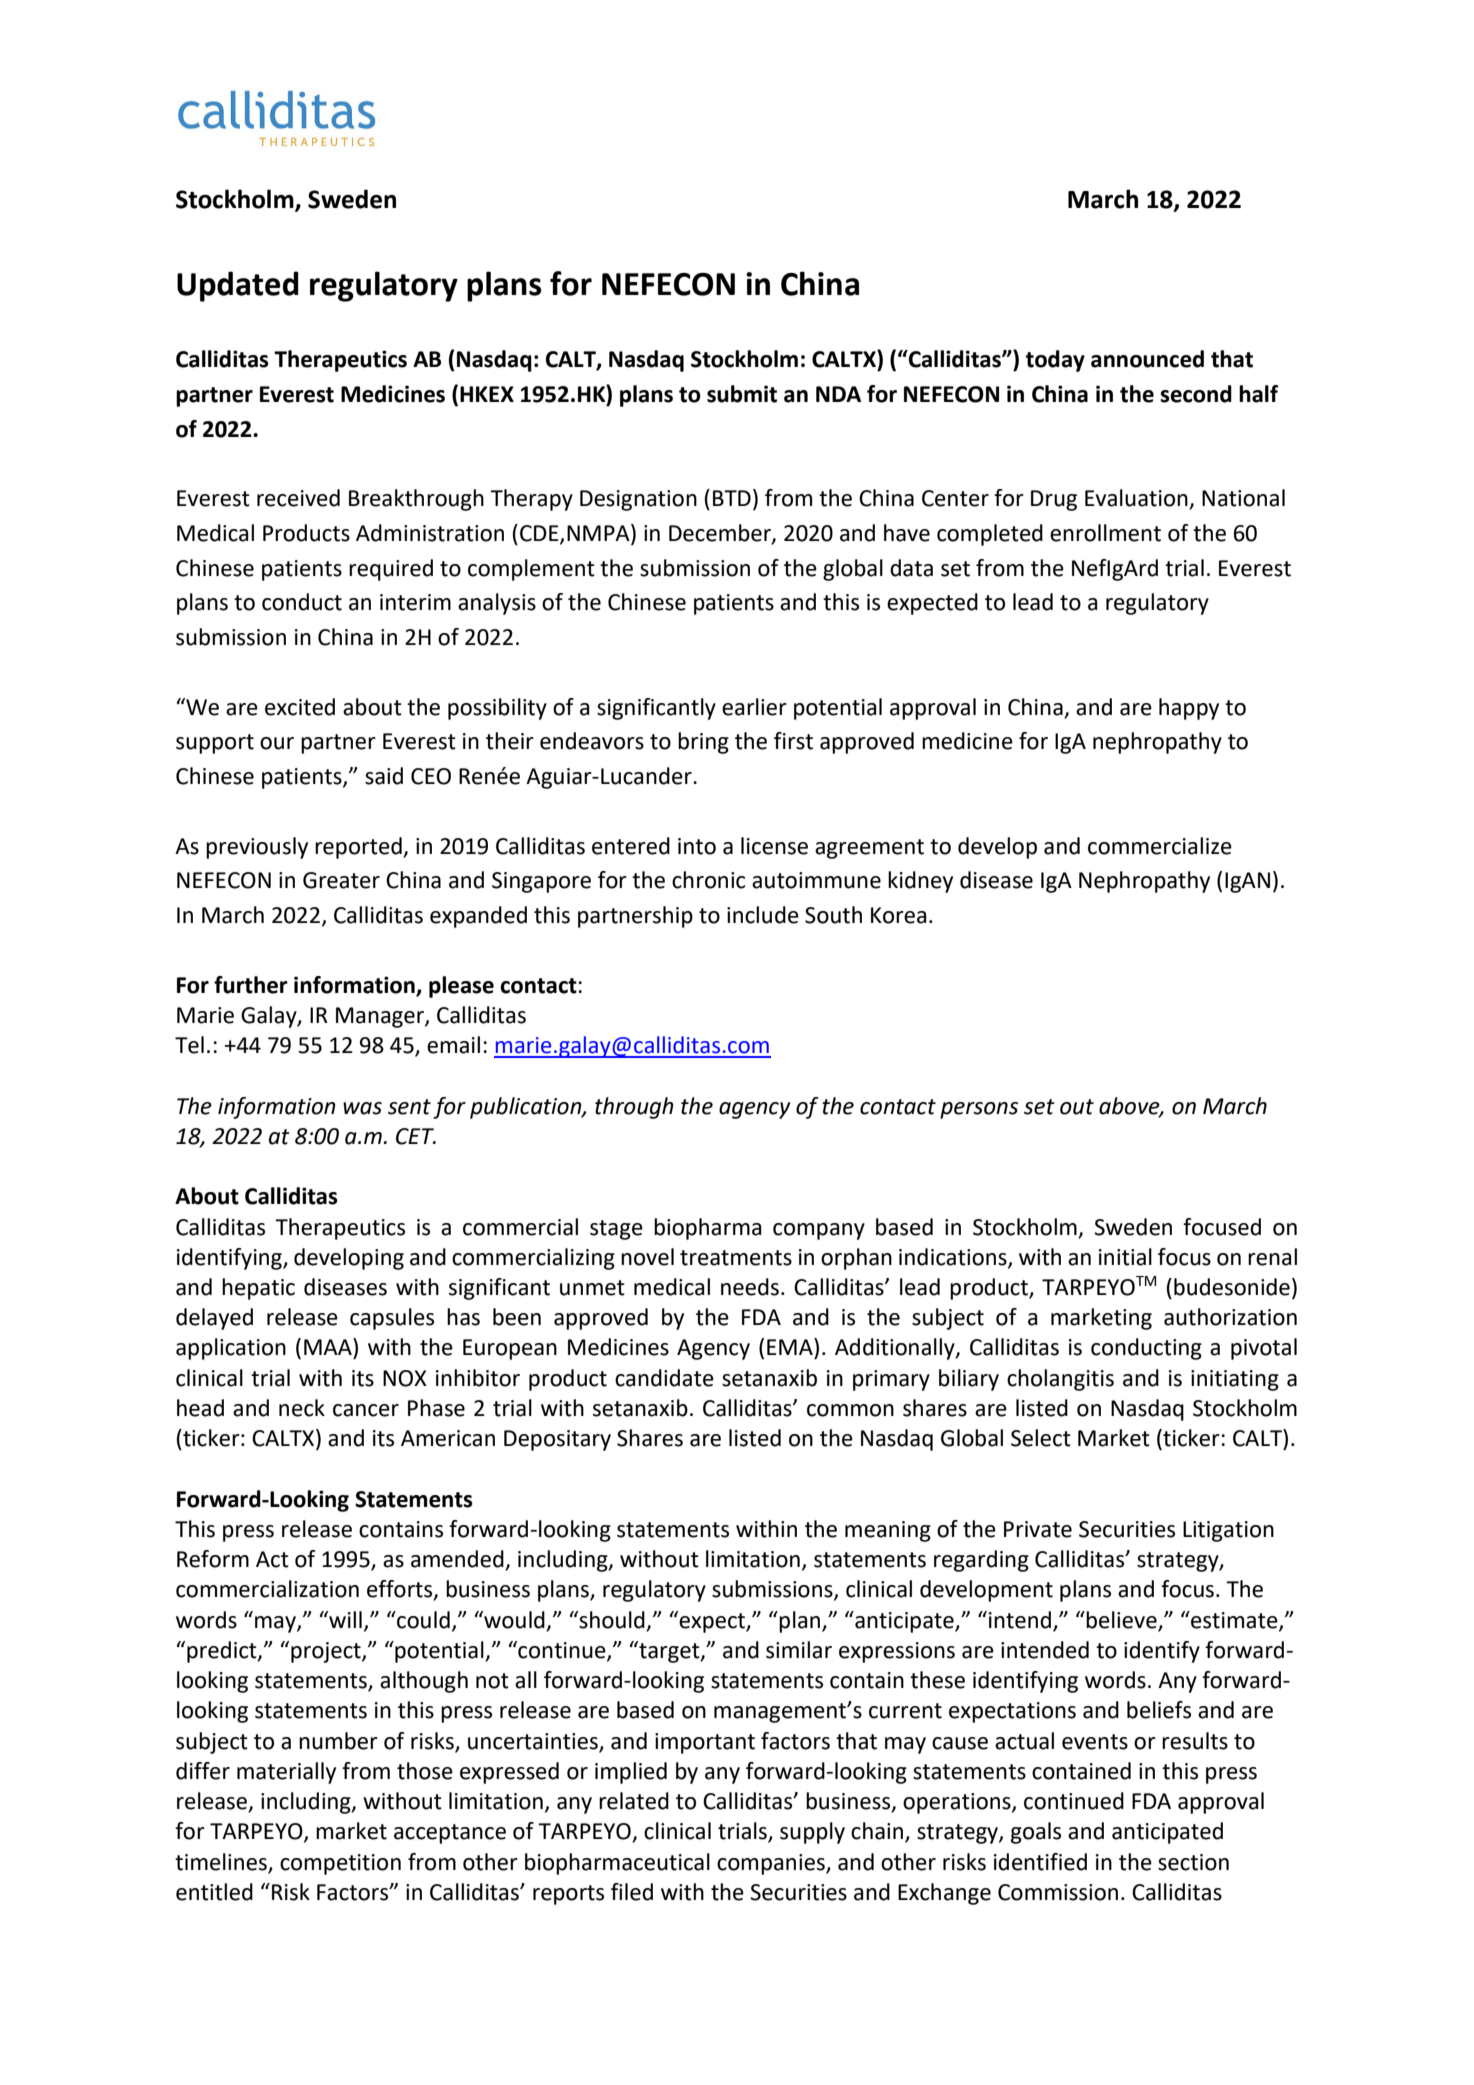 Image resolution: width=1474 pixels, height=2085 pixels. What do you see at coordinates (979, 1110) in the screenshot?
I see `persons` at bounding box center [979, 1110].
